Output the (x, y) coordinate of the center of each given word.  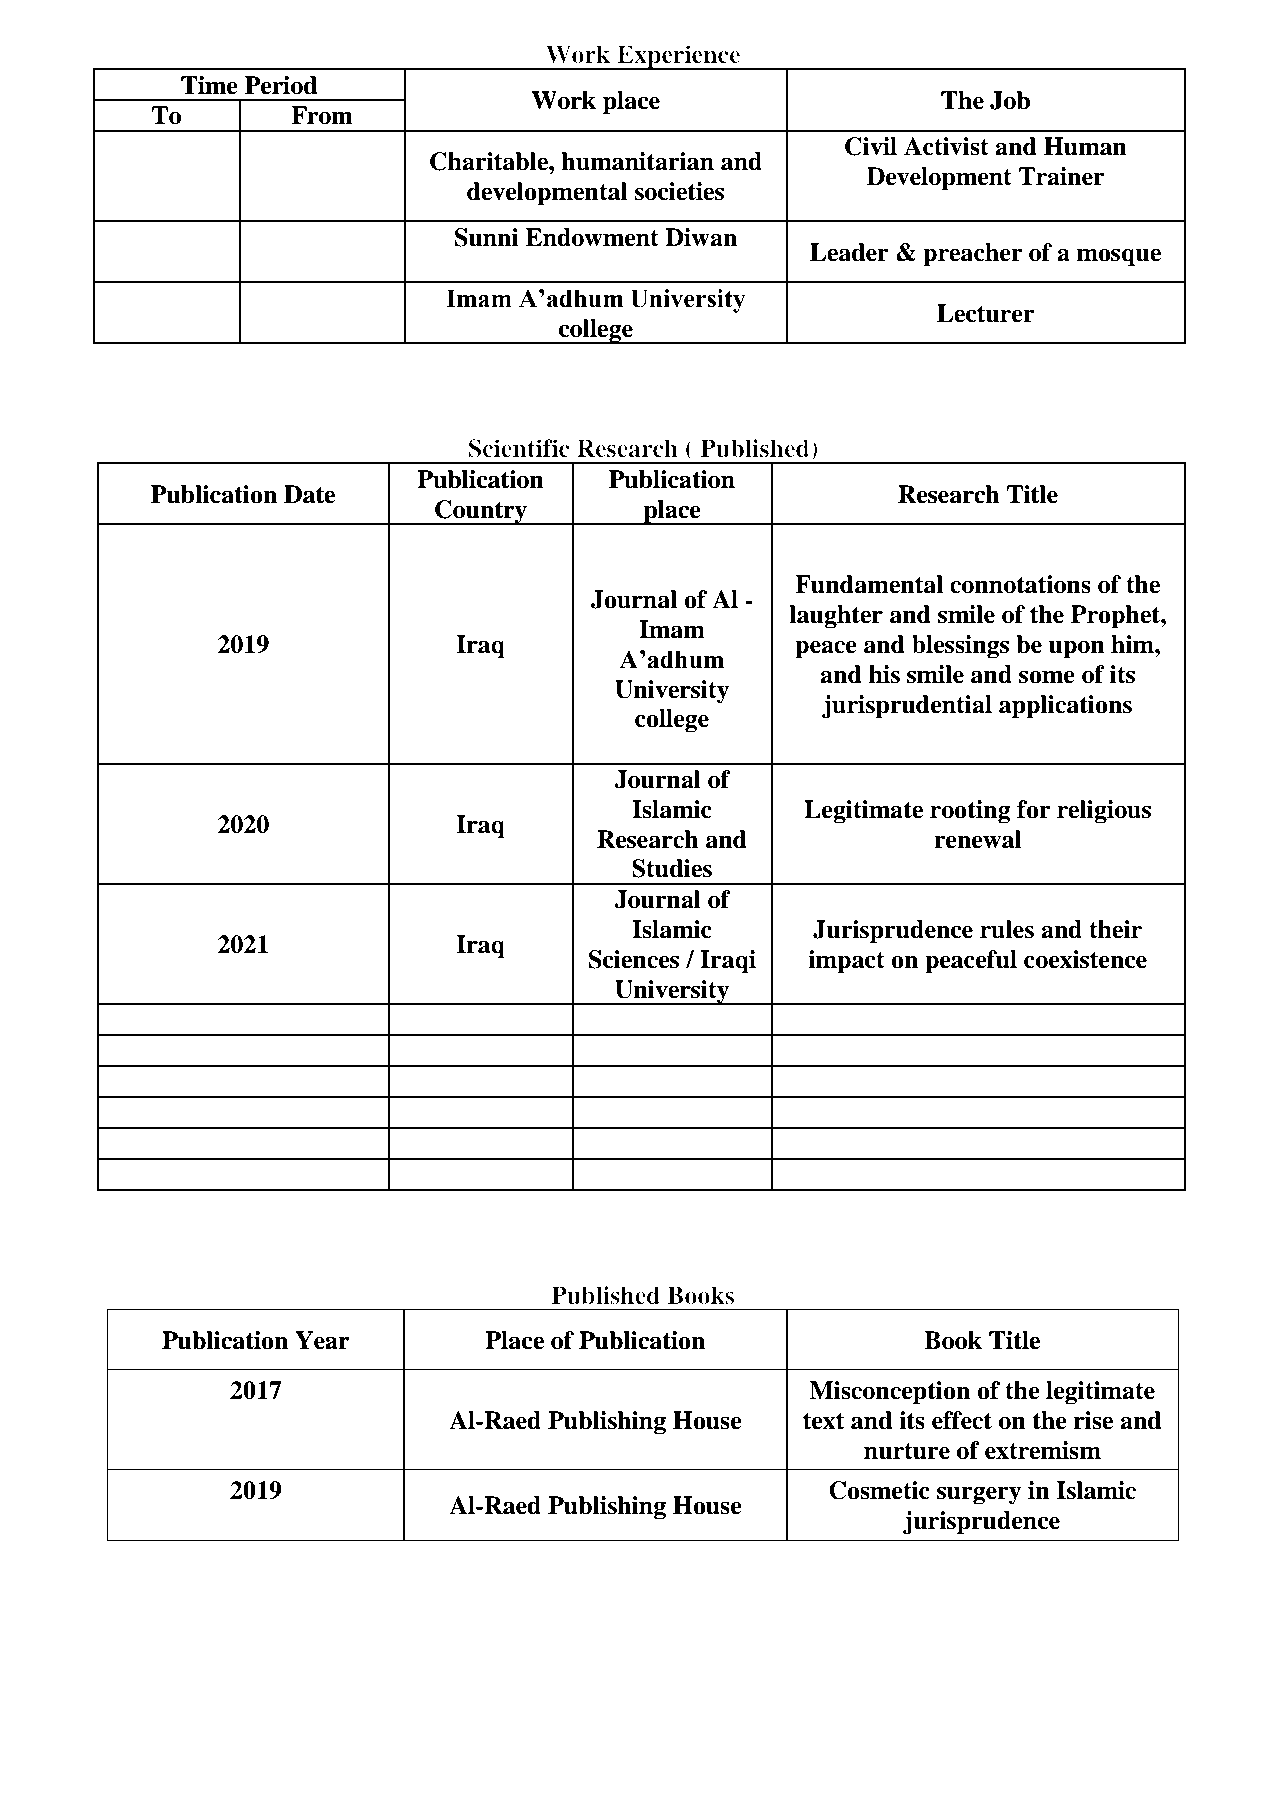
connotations (1020, 584)
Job (1010, 100)
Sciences (633, 959)
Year (322, 1340)
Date (309, 494)
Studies (672, 868)
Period (281, 85)
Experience (679, 57)
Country (481, 512)
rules (1007, 929)
